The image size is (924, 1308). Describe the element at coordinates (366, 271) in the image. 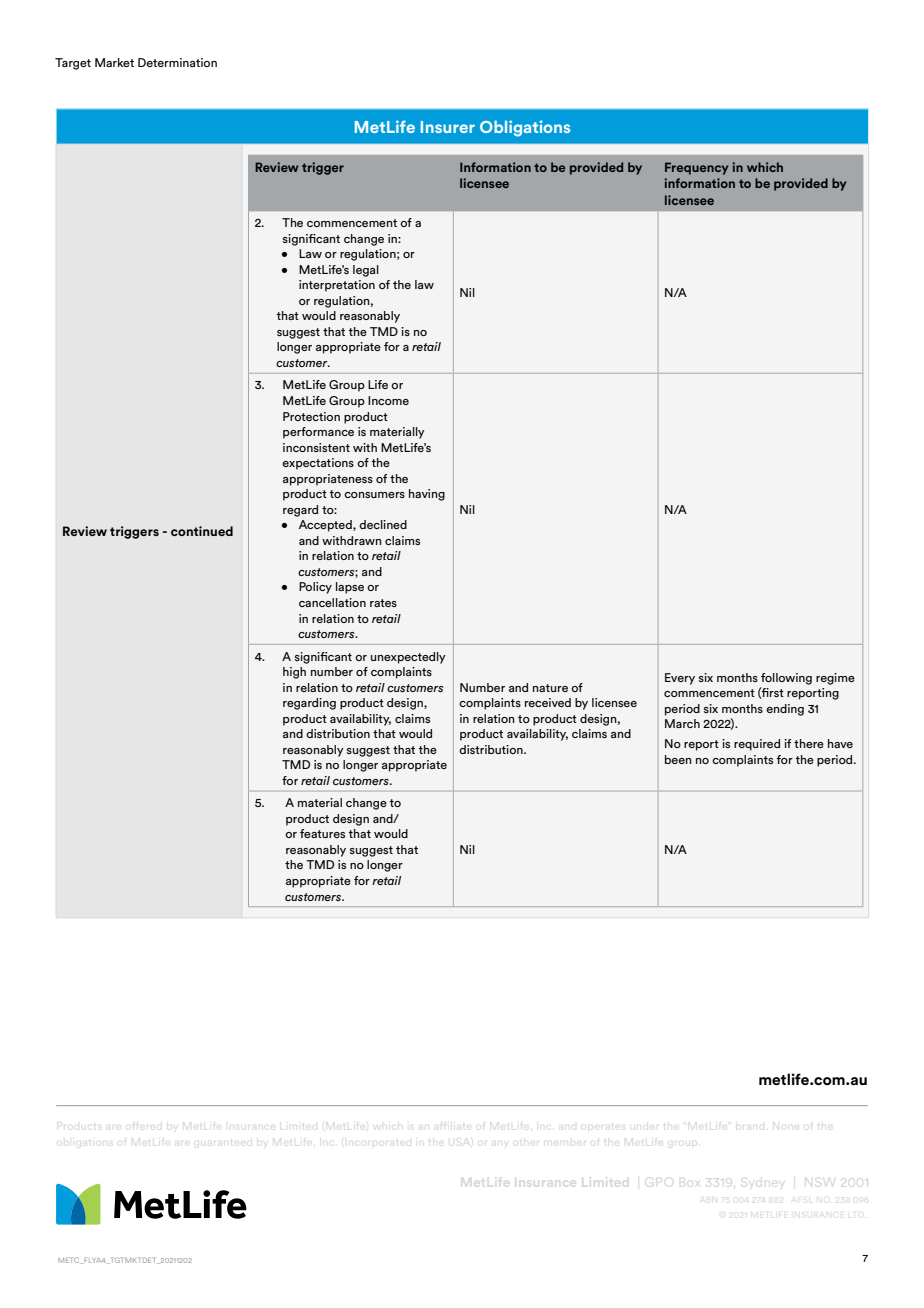

I see `legal` at that location.
